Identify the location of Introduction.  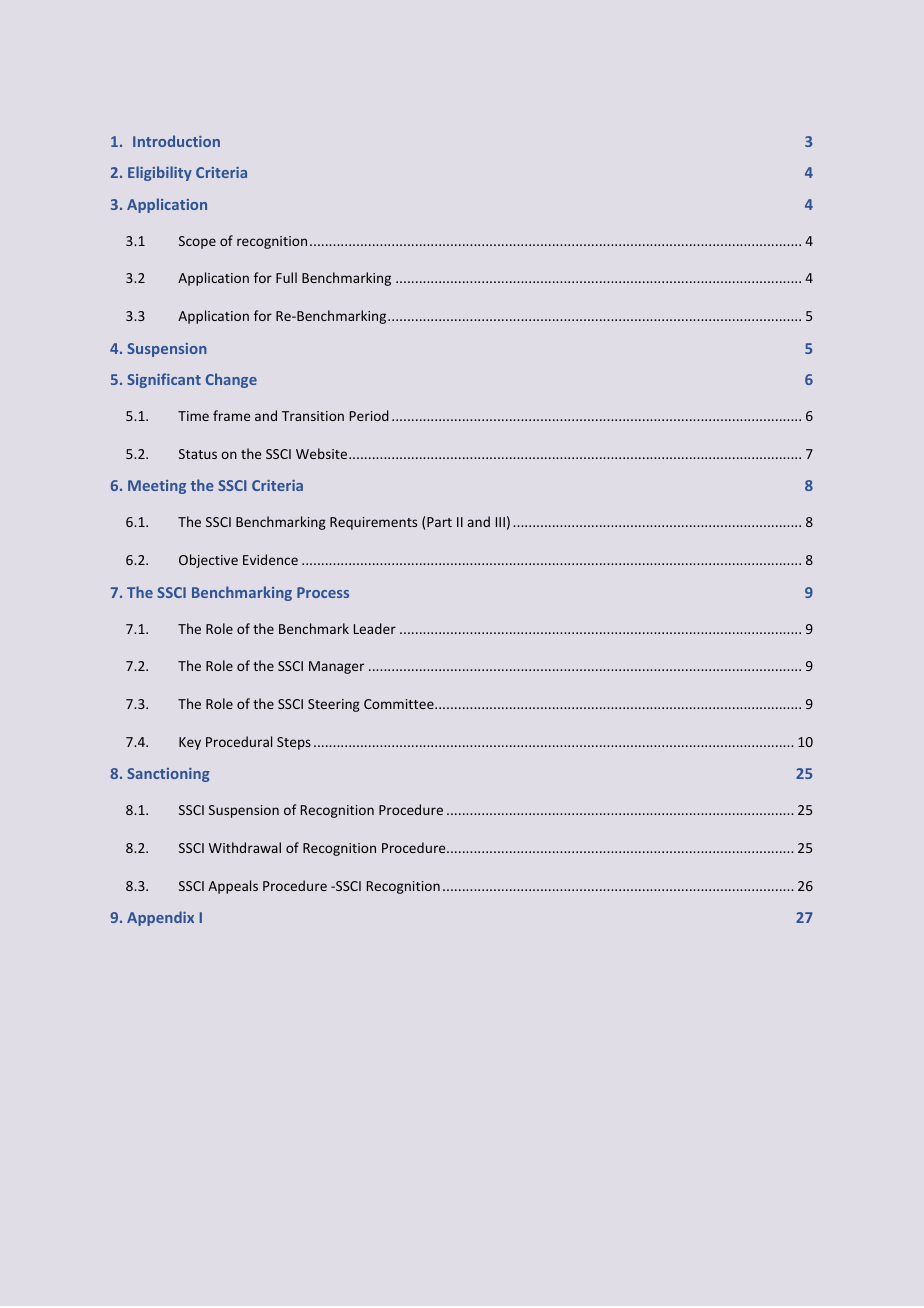
(176, 141).
